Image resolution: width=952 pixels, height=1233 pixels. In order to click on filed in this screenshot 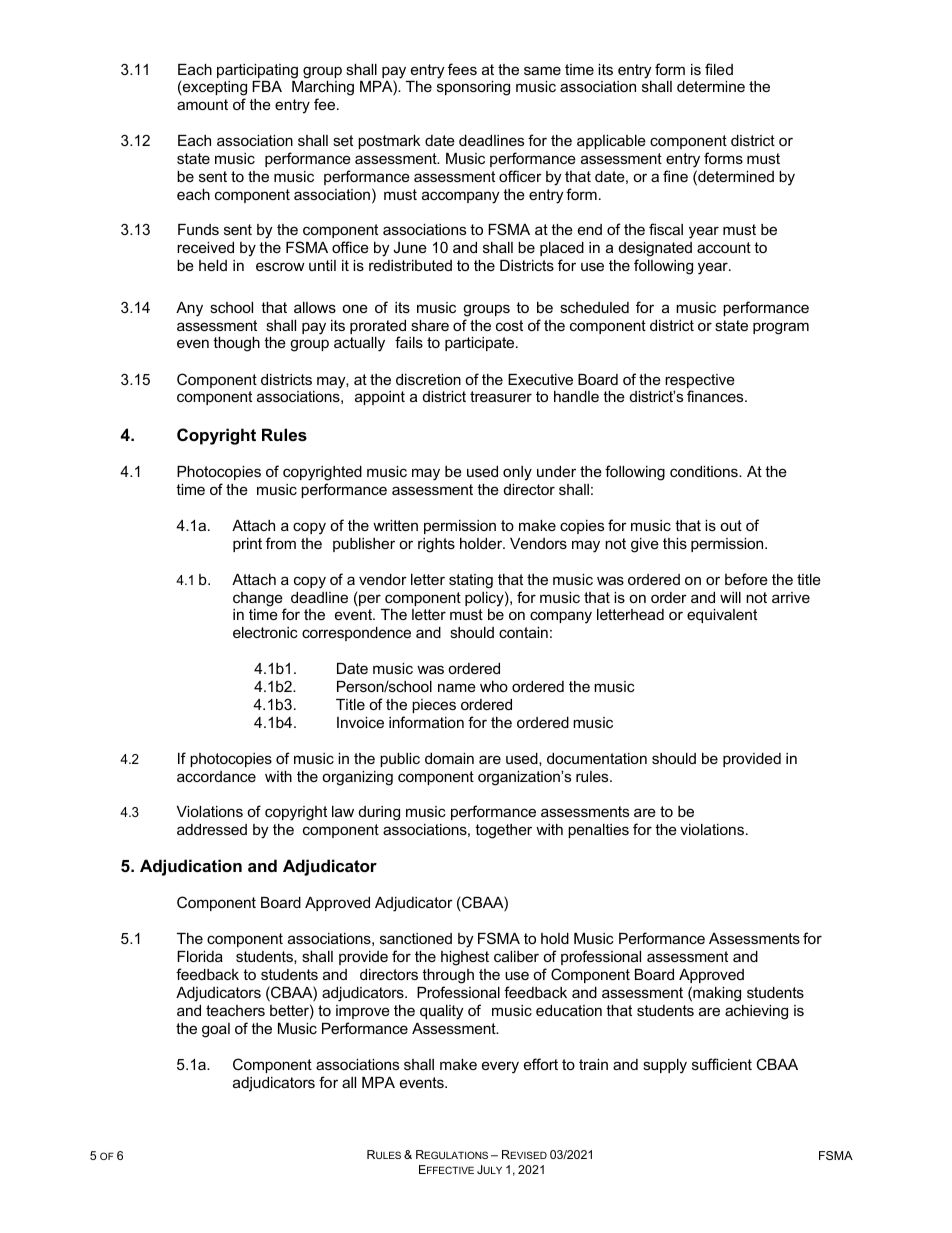, I will do `click(719, 69)`.
